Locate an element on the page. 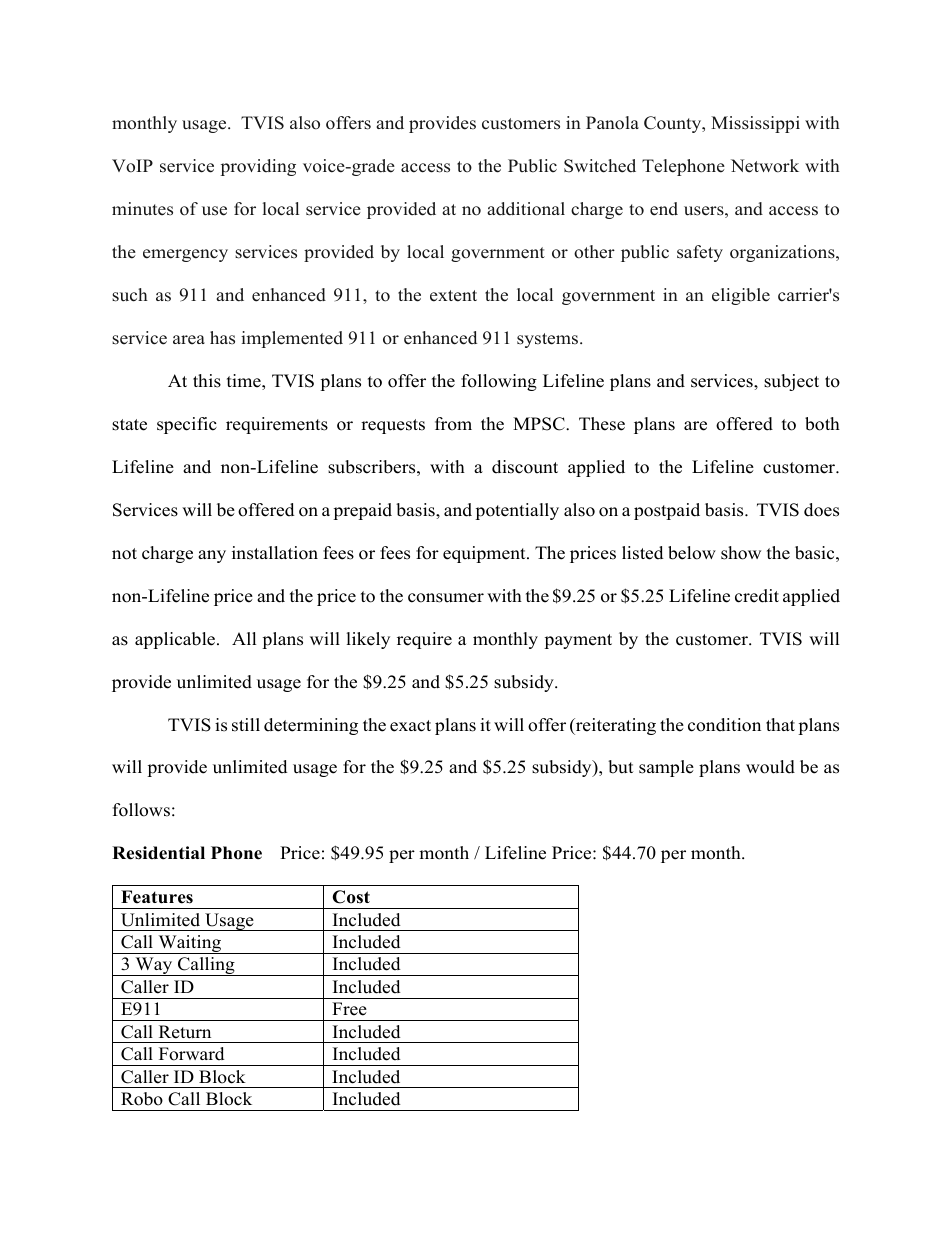 Image resolution: width=952 pixels, height=1233 pixels. Network is located at coordinates (765, 166).
